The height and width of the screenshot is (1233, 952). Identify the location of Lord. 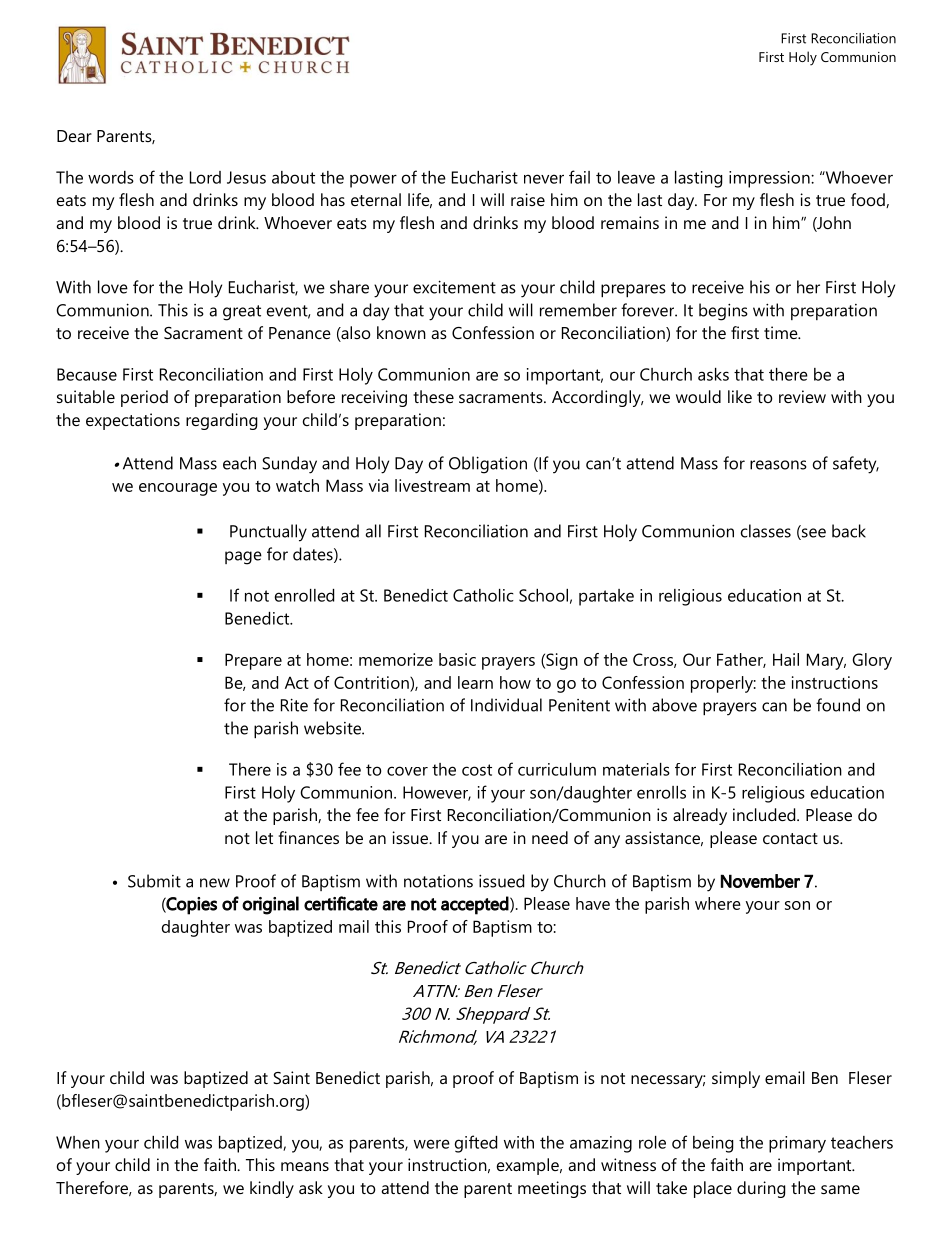
(205, 177).
